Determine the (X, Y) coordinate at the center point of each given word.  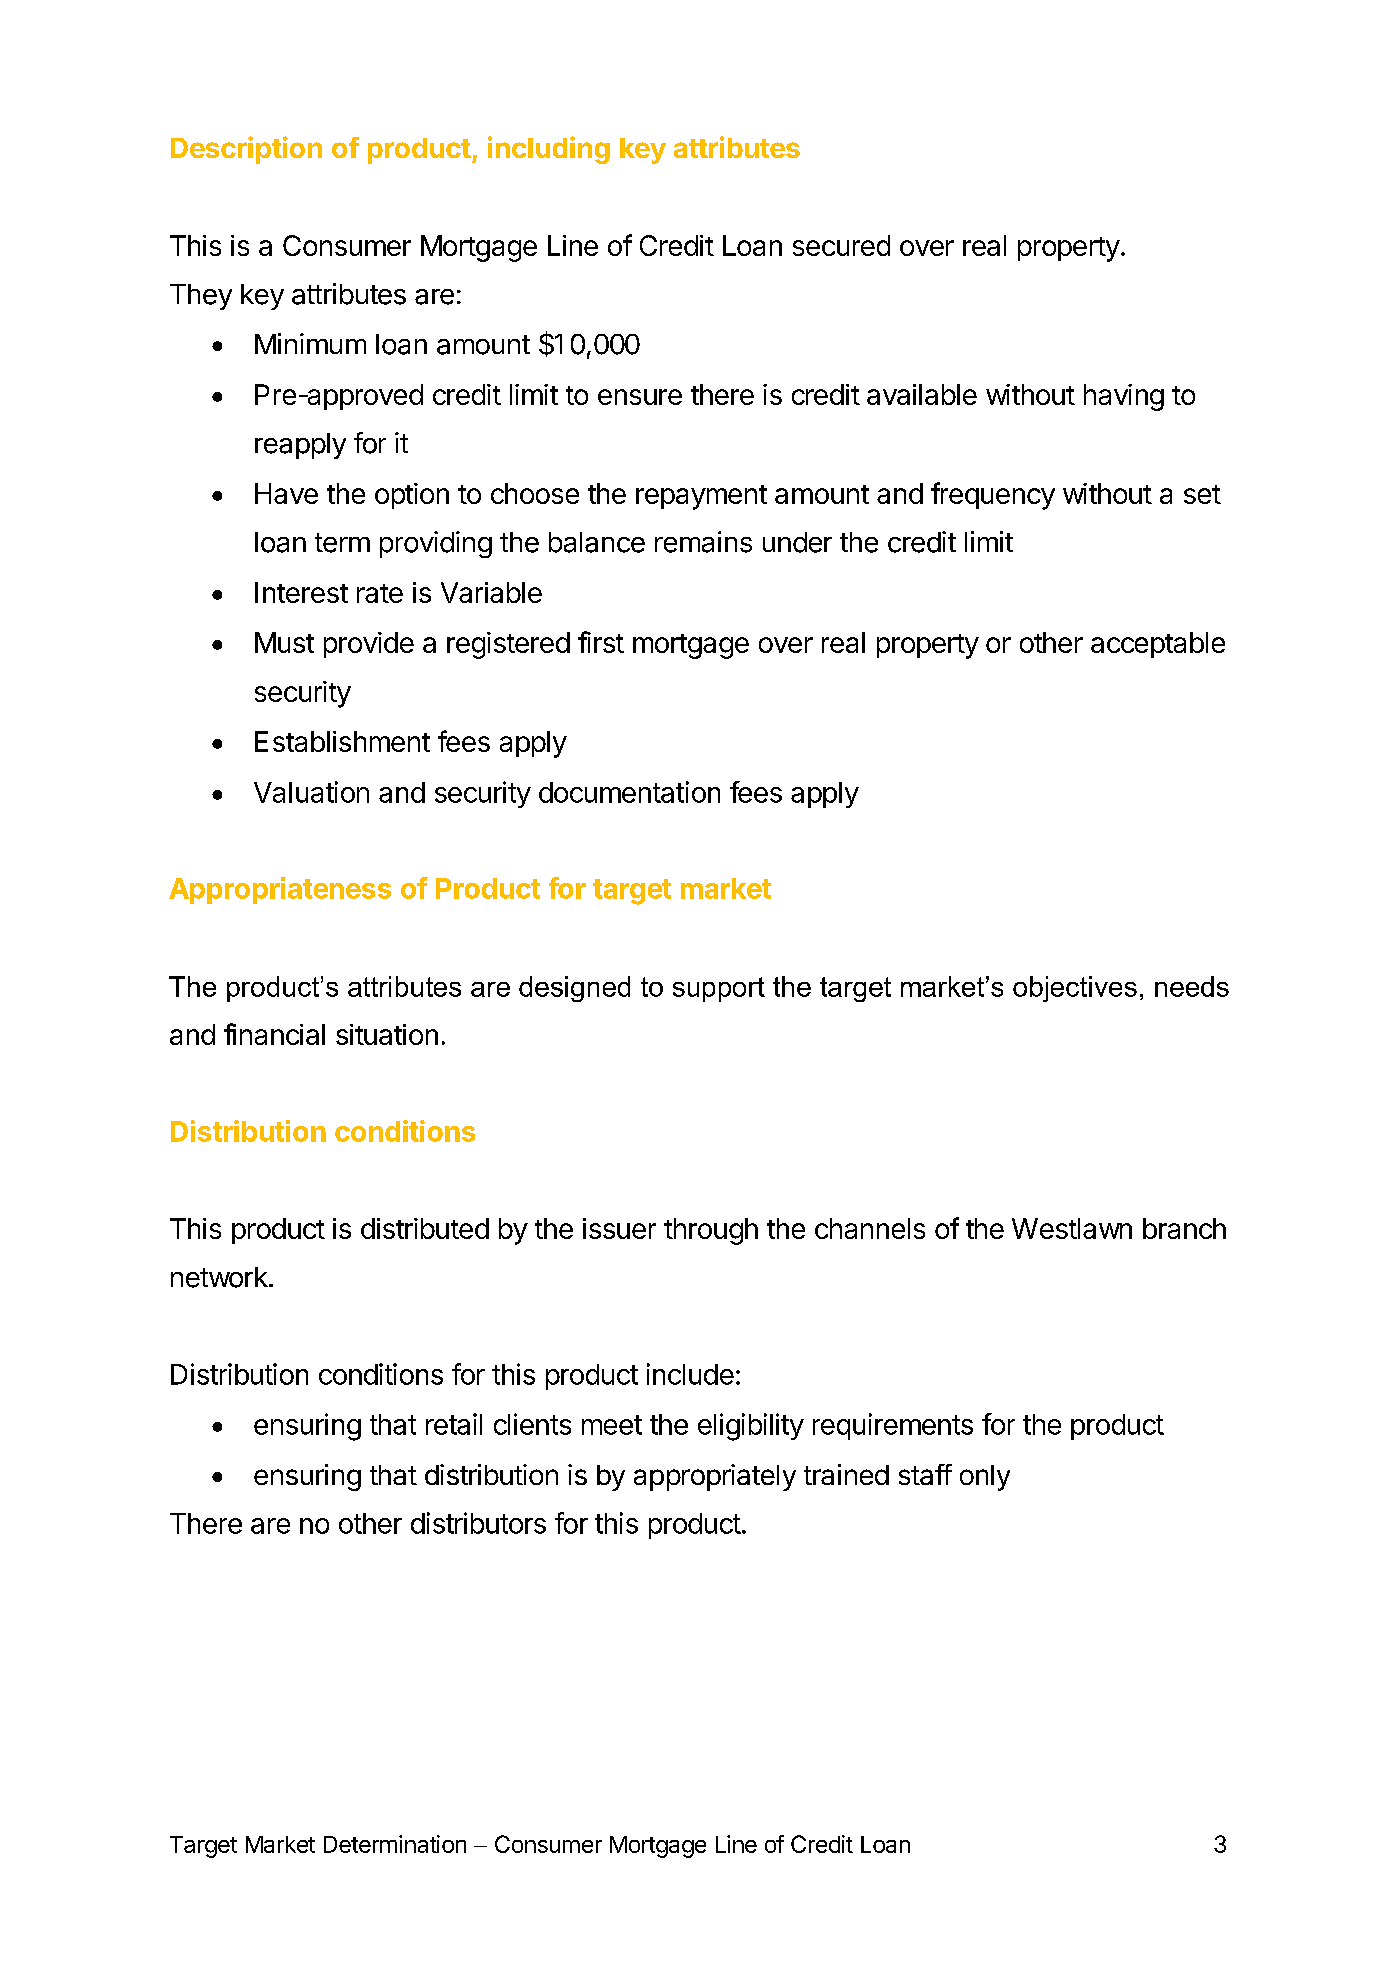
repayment (701, 497)
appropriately (715, 1477)
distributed (425, 1228)
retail (454, 1424)
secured (841, 245)
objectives (1075, 989)
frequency (993, 496)
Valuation (311, 792)
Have (286, 493)
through (711, 1231)
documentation (629, 792)
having (1124, 397)
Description (246, 150)
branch (1184, 1228)
